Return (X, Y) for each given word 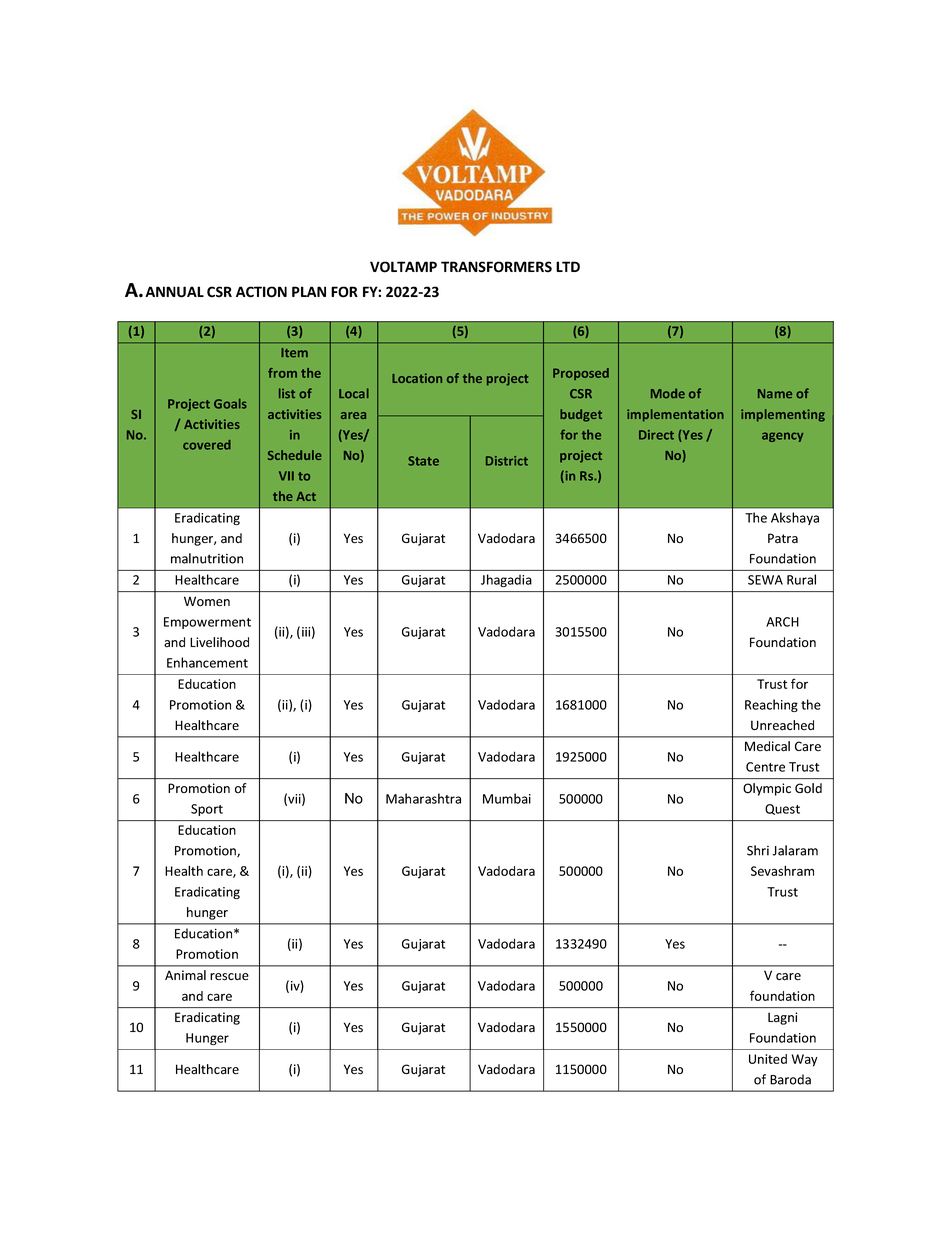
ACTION (261, 292)
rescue (229, 977)
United (768, 1059)
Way (805, 1060)
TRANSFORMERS (496, 267)
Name (775, 394)
